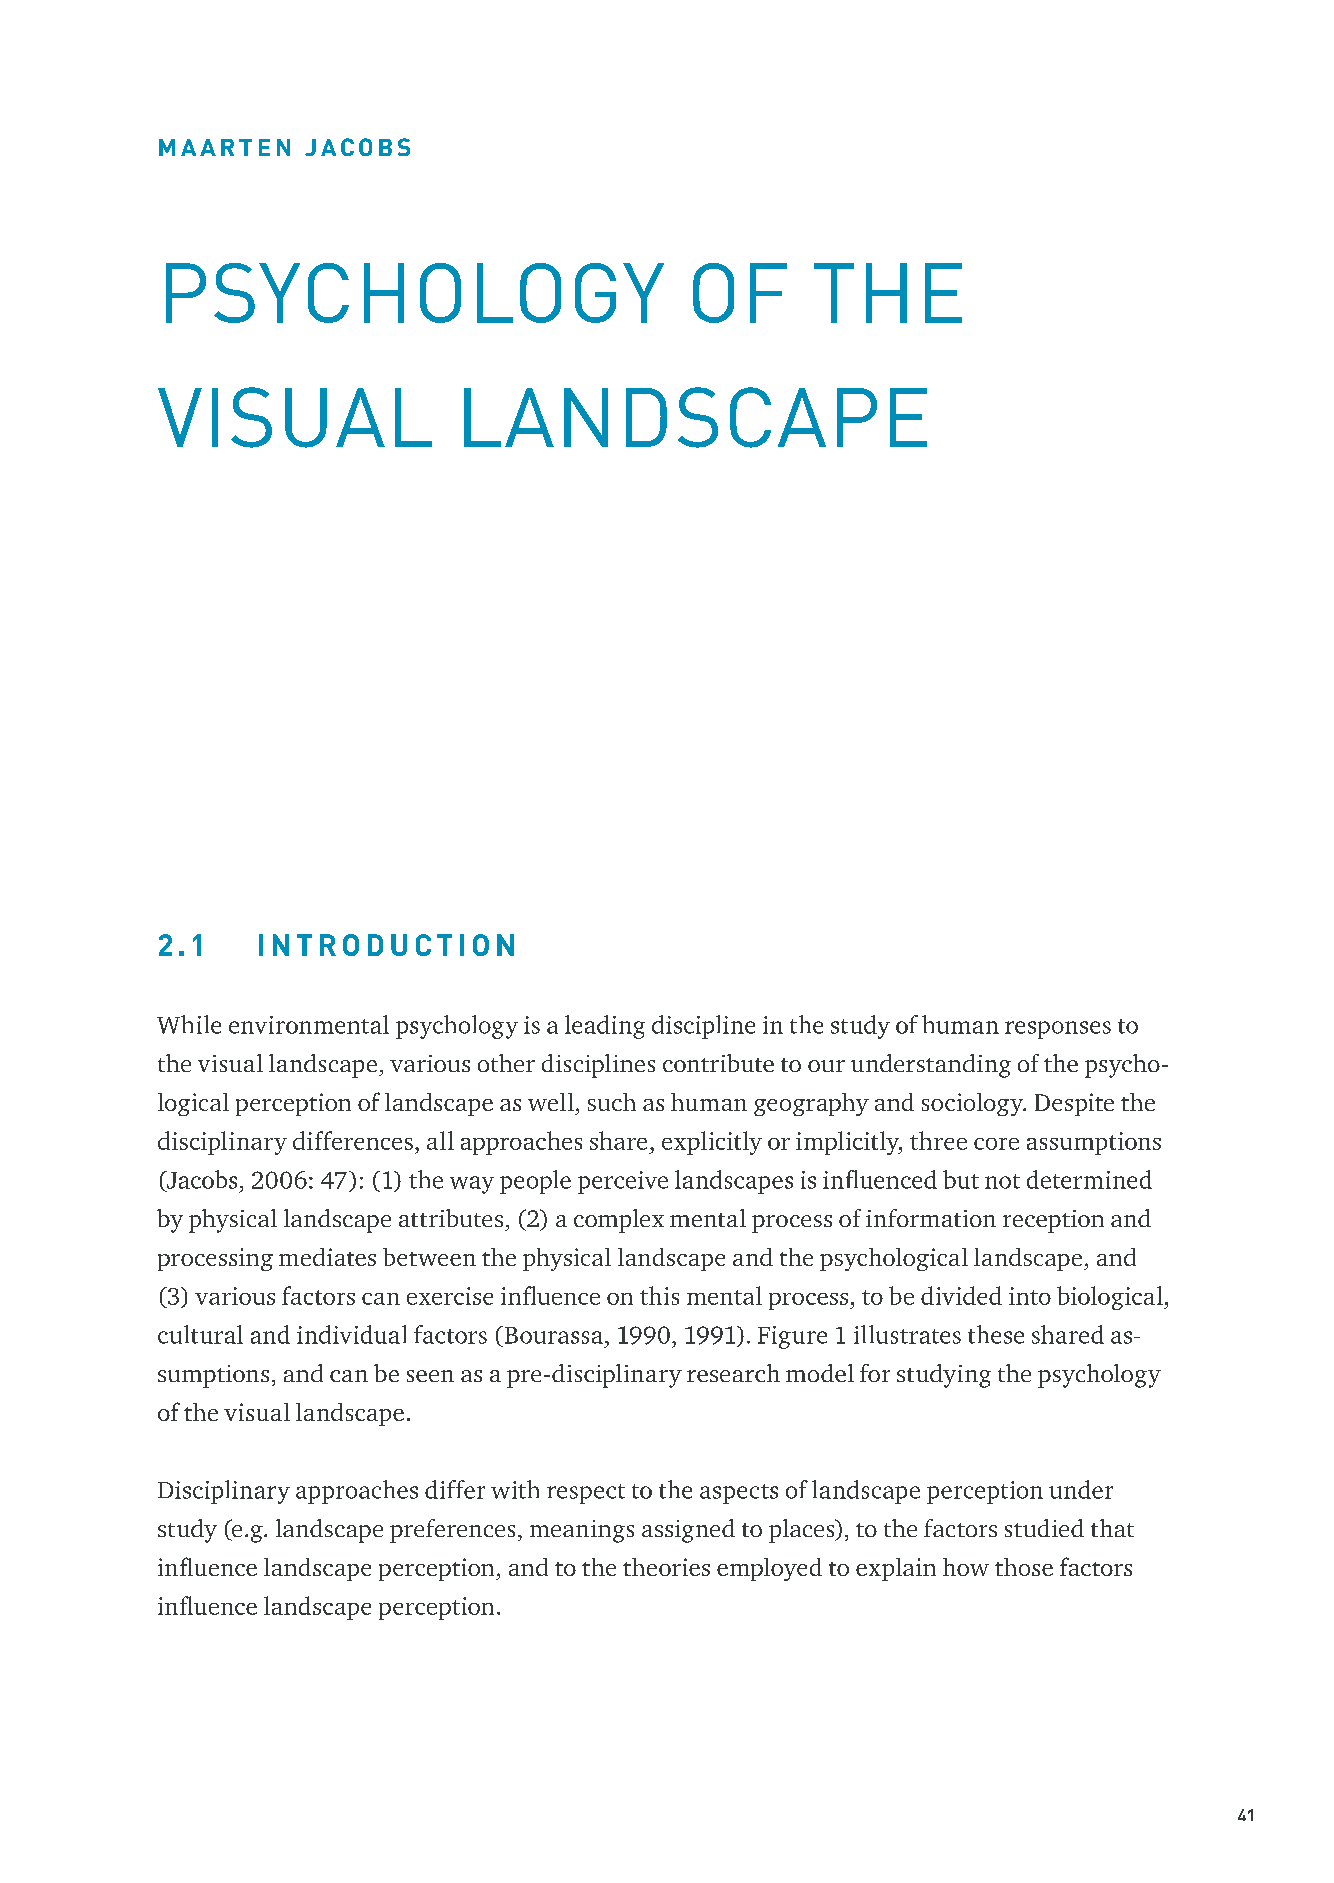 This image has width=1334, height=1883. What do you see at coordinates (820, 1373) in the image?
I see `model` at bounding box center [820, 1373].
